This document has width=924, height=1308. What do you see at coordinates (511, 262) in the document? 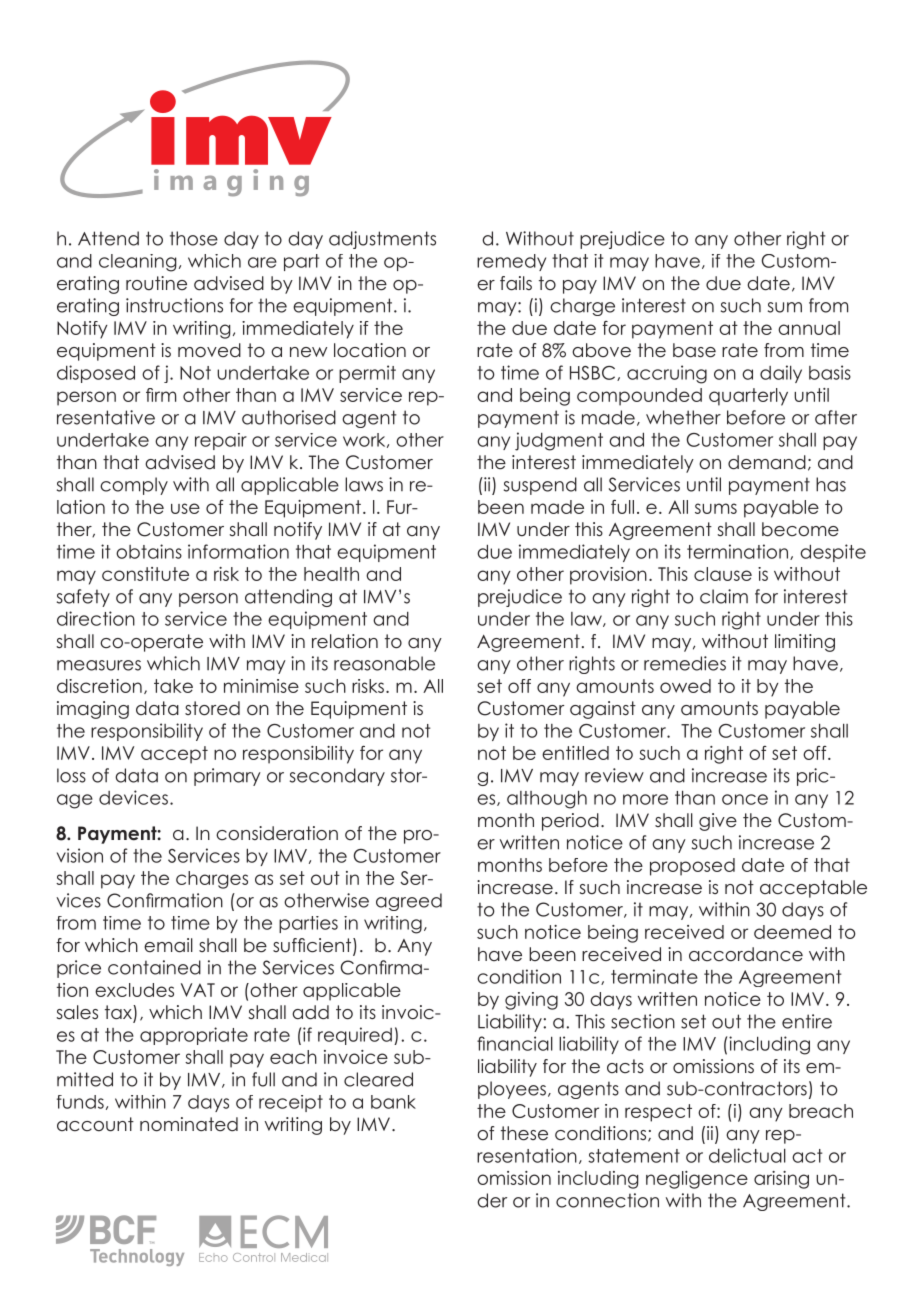
I see `remedy` at bounding box center [511, 262].
